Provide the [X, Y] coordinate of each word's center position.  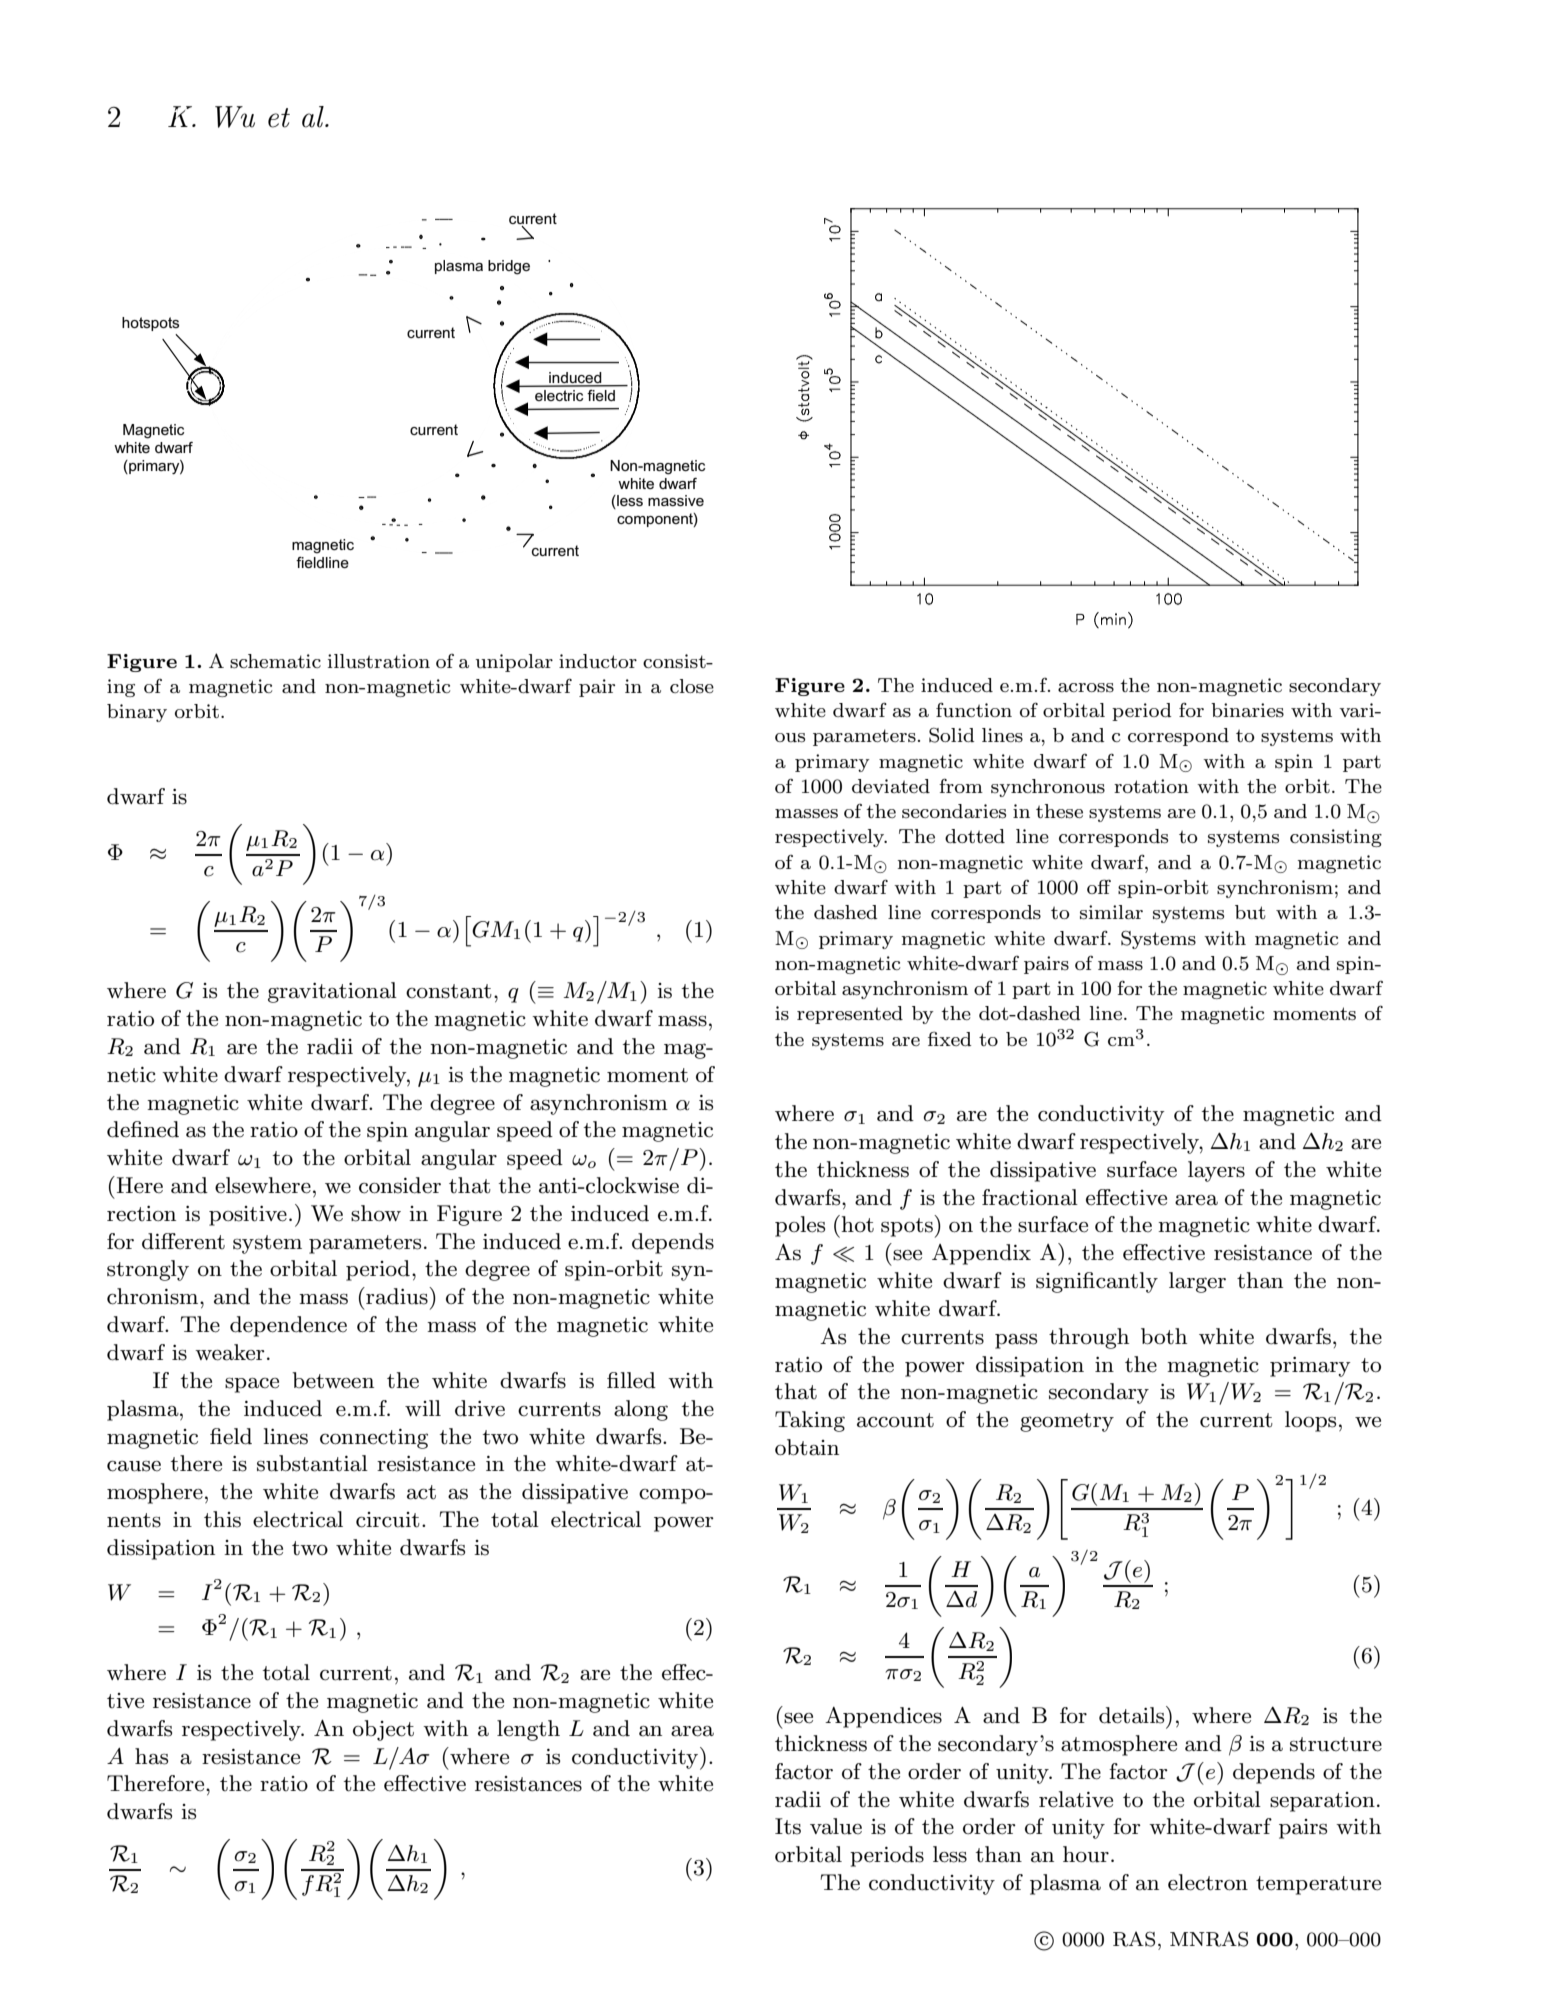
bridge [509, 267]
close [692, 686]
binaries [1247, 710]
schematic [275, 661]
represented [850, 1015]
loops [1310, 1421]
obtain [807, 1447]
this [222, 1519]
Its [788, 1826]
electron [1208, 1882]
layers [1216, 1171]
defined [143, 1129]
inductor [598, 661]
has [151, 1756]
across [1086, 688]
